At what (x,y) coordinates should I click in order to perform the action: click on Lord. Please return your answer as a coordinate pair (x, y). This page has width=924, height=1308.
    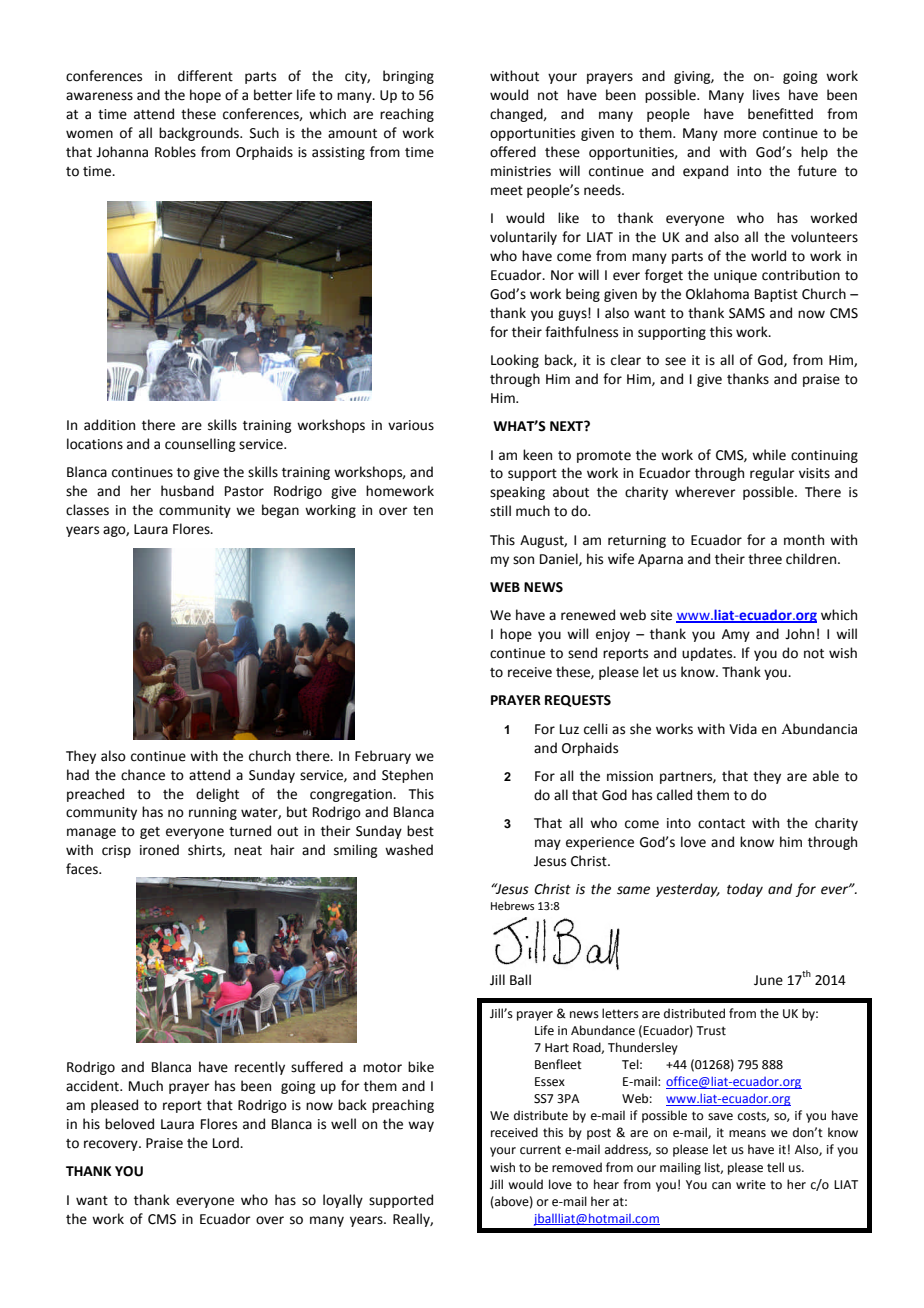
    Looking at the image, I should click on (227, 1143).
